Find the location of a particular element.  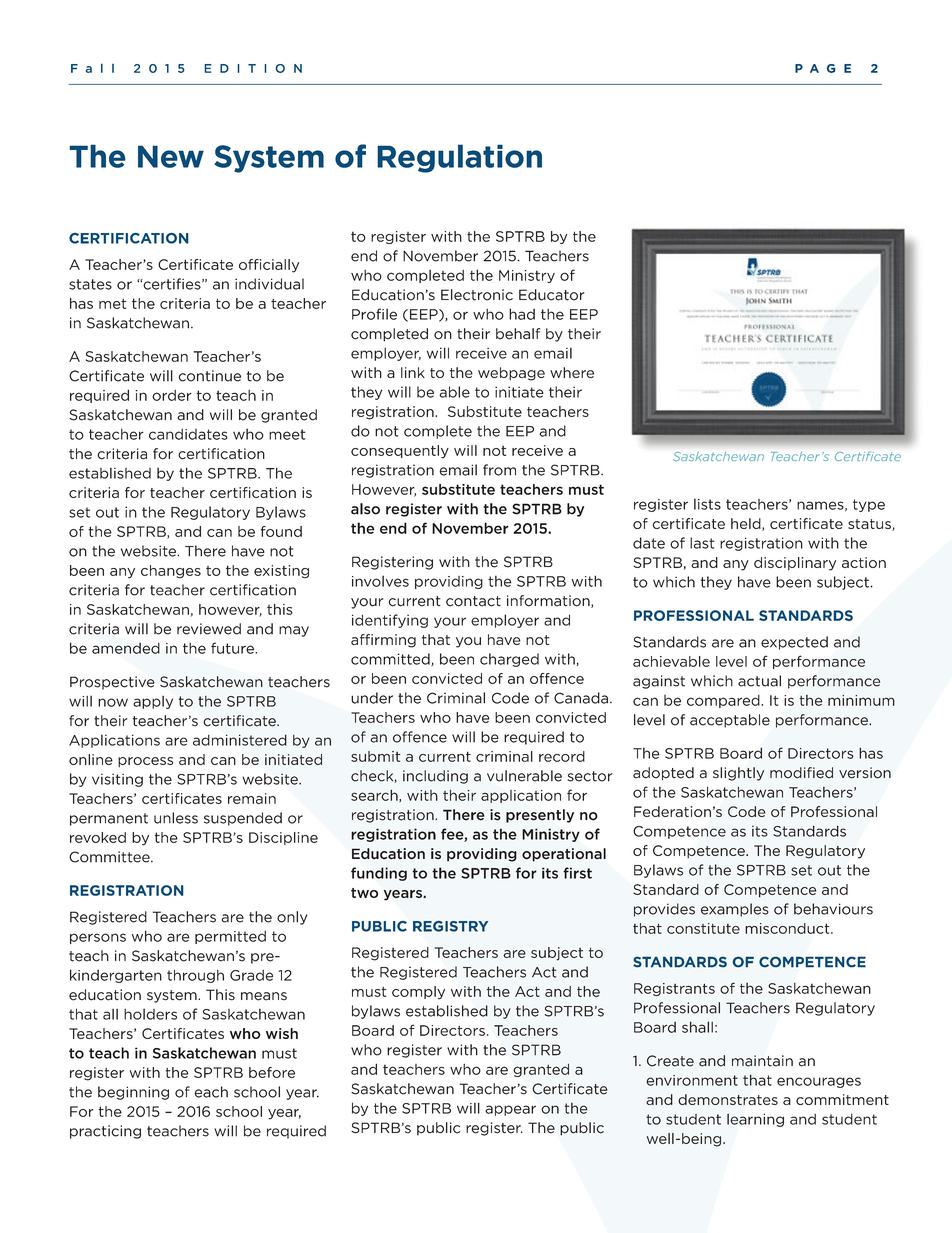

charged is located at coordinates (509, 660).
